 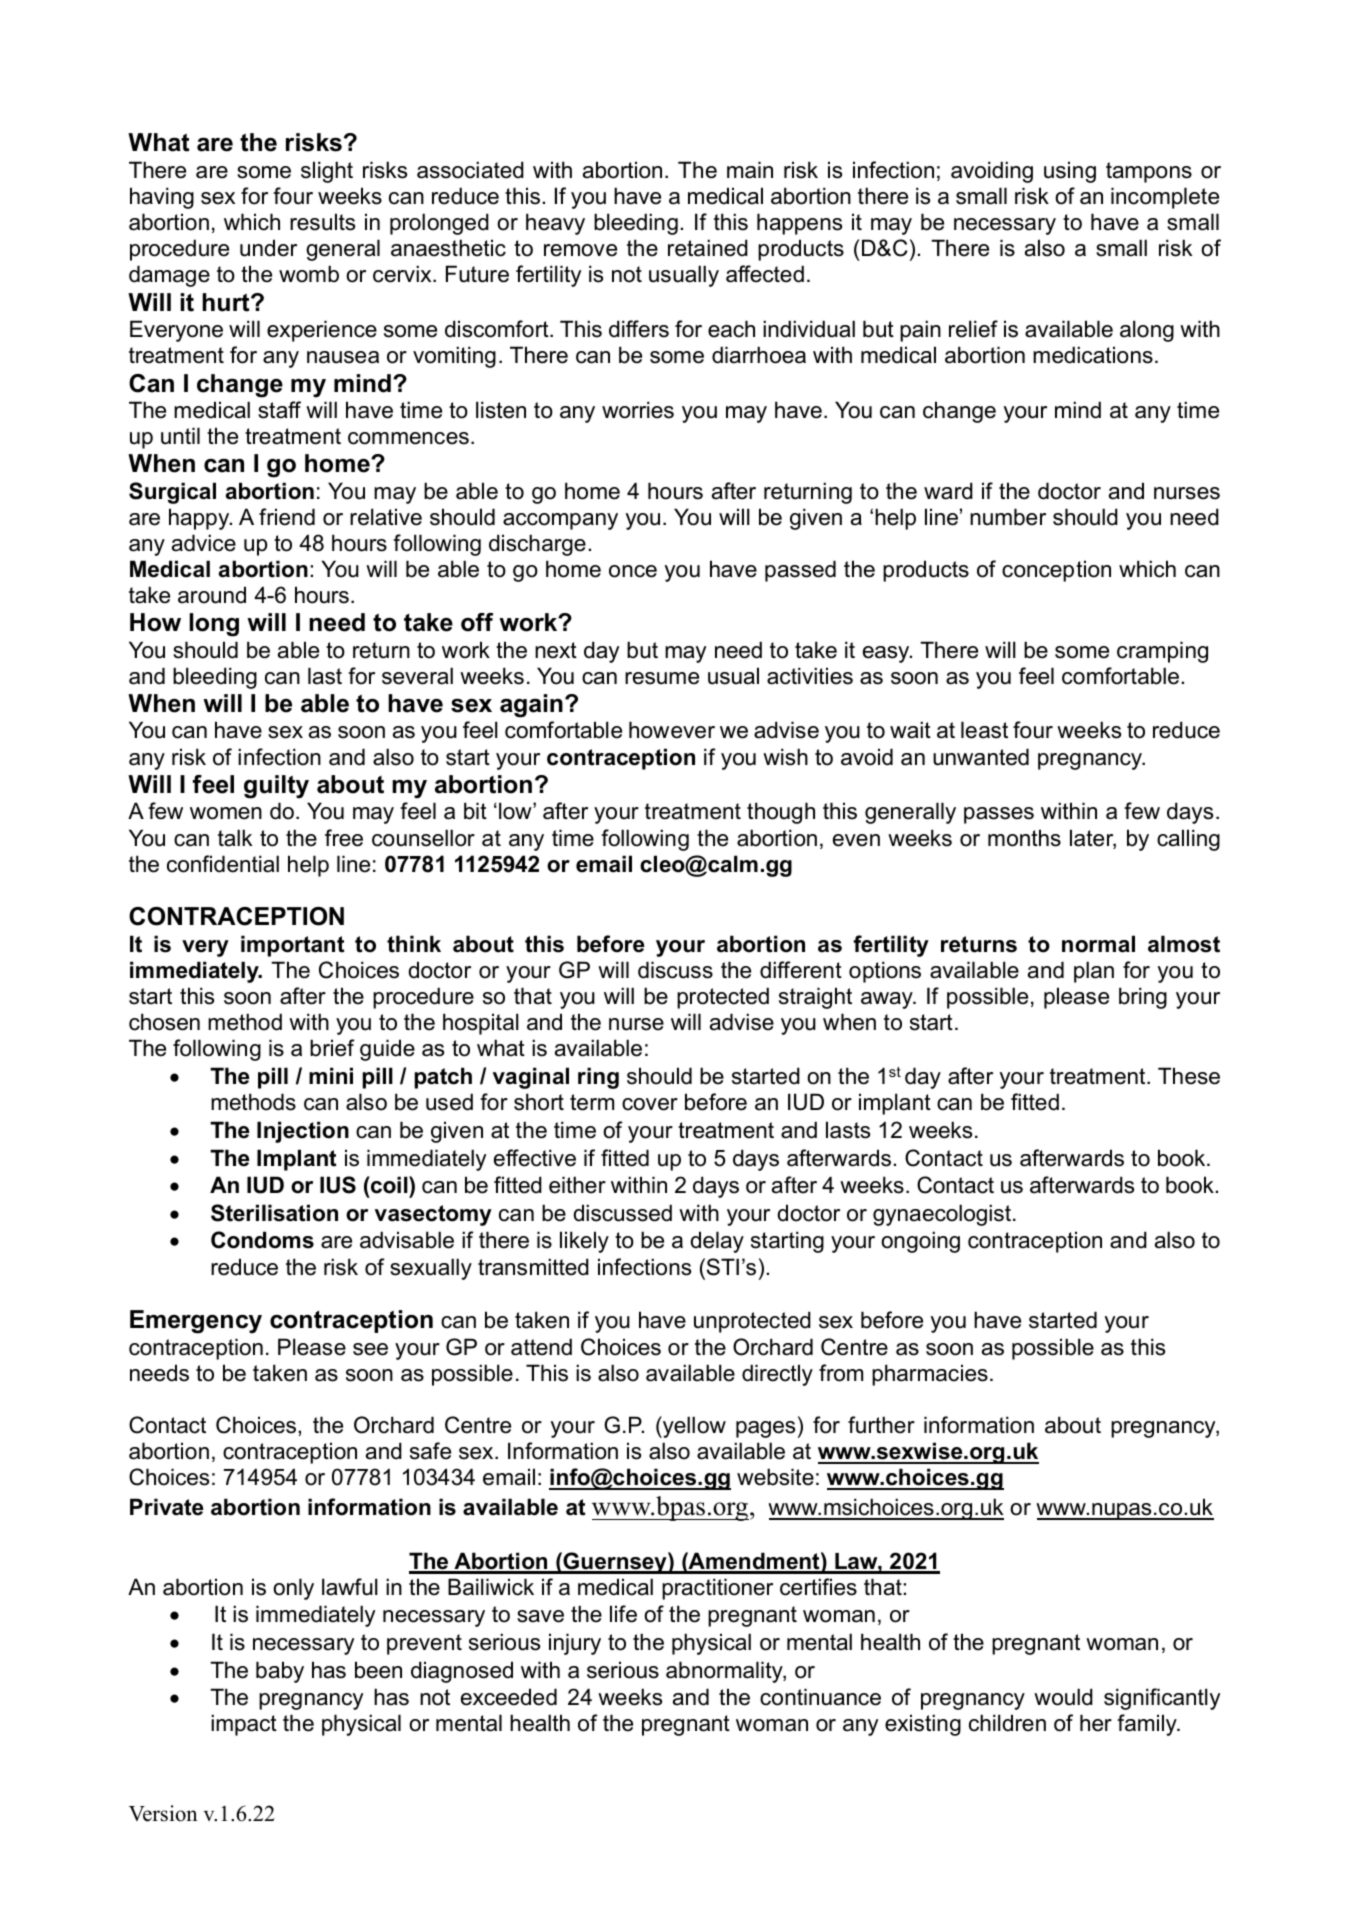 I want to click on using, so click(x=1070, y=172).
